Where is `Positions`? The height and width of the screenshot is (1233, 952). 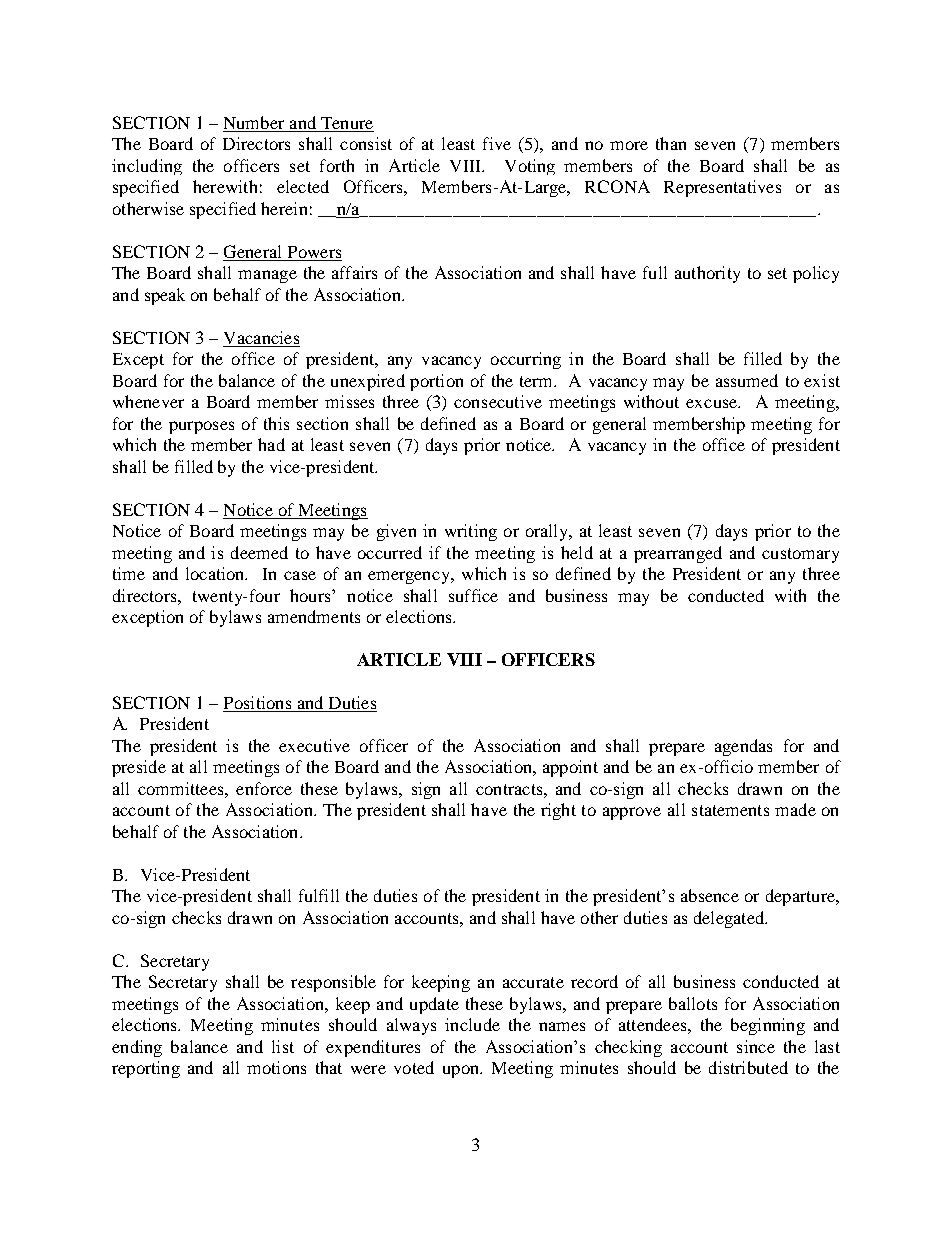 Positions is located at coordinates (258, 704).
